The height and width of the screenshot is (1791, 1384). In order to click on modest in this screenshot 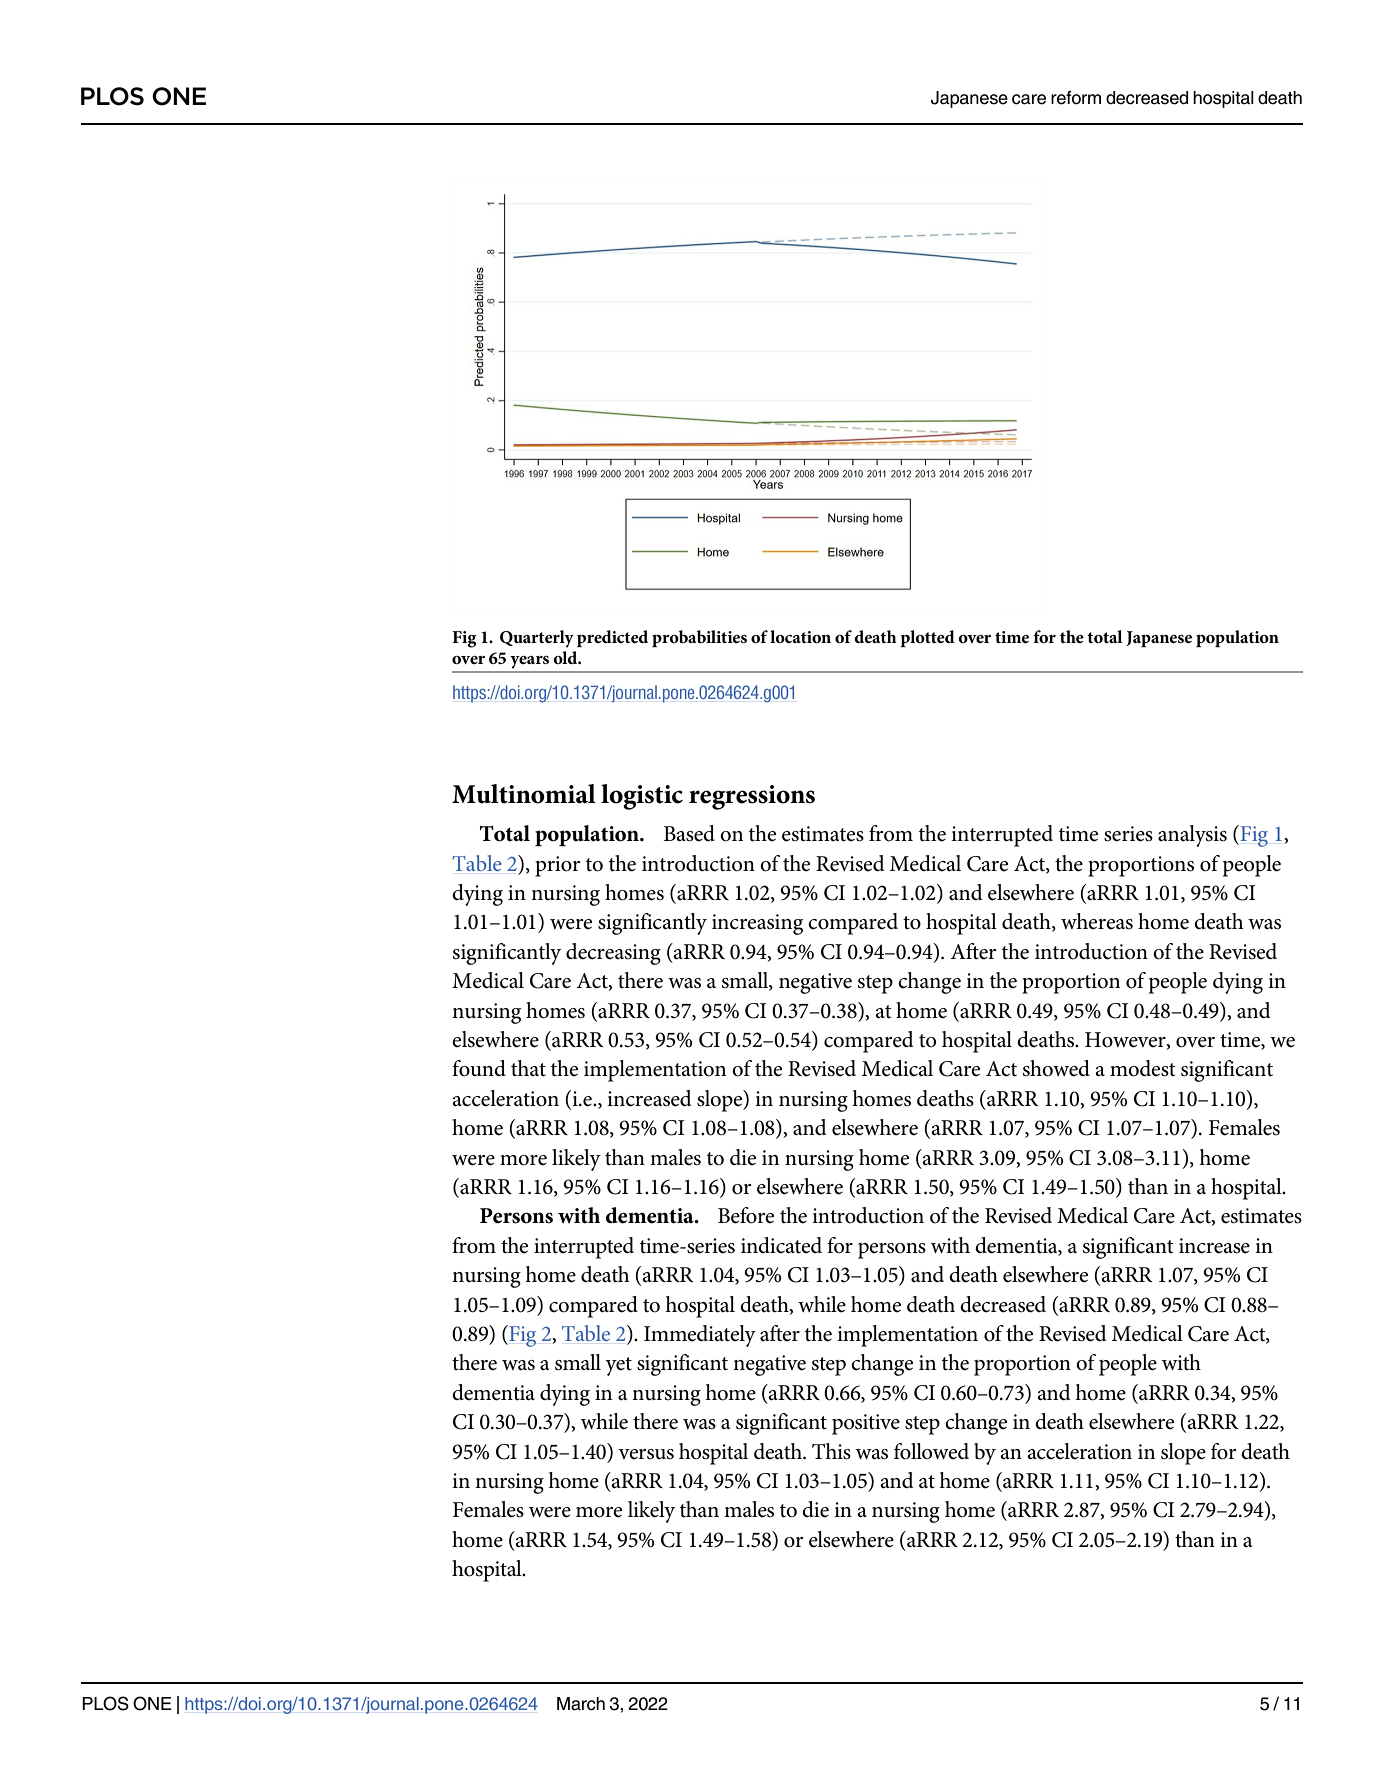, I will do `click(1143, 1068)`.
